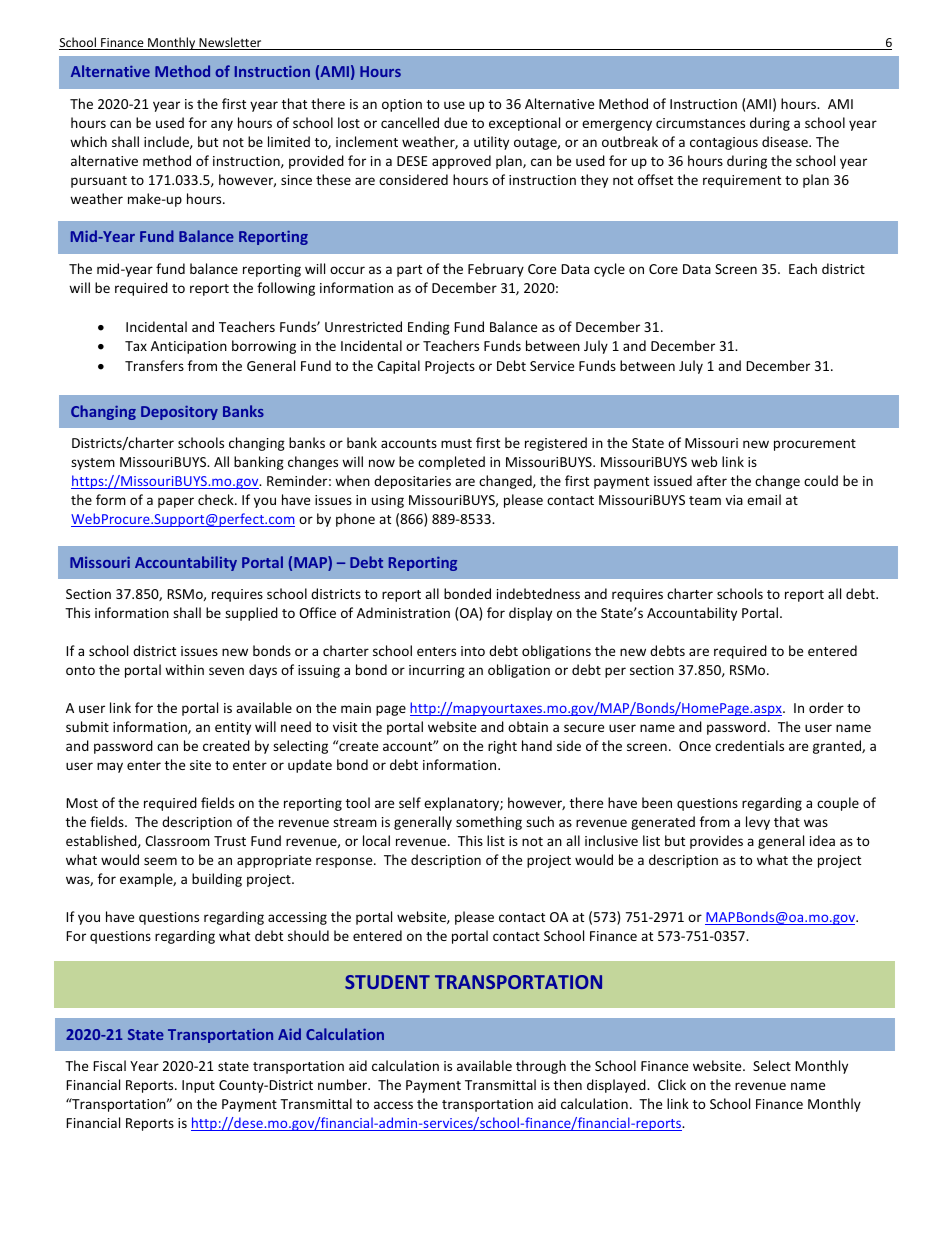 This screenshot has height=1233, width=952. What do you see at coordinates (230, 43) in the screenshot?
I see `Newsletter` at bounding box center [230, 43].
